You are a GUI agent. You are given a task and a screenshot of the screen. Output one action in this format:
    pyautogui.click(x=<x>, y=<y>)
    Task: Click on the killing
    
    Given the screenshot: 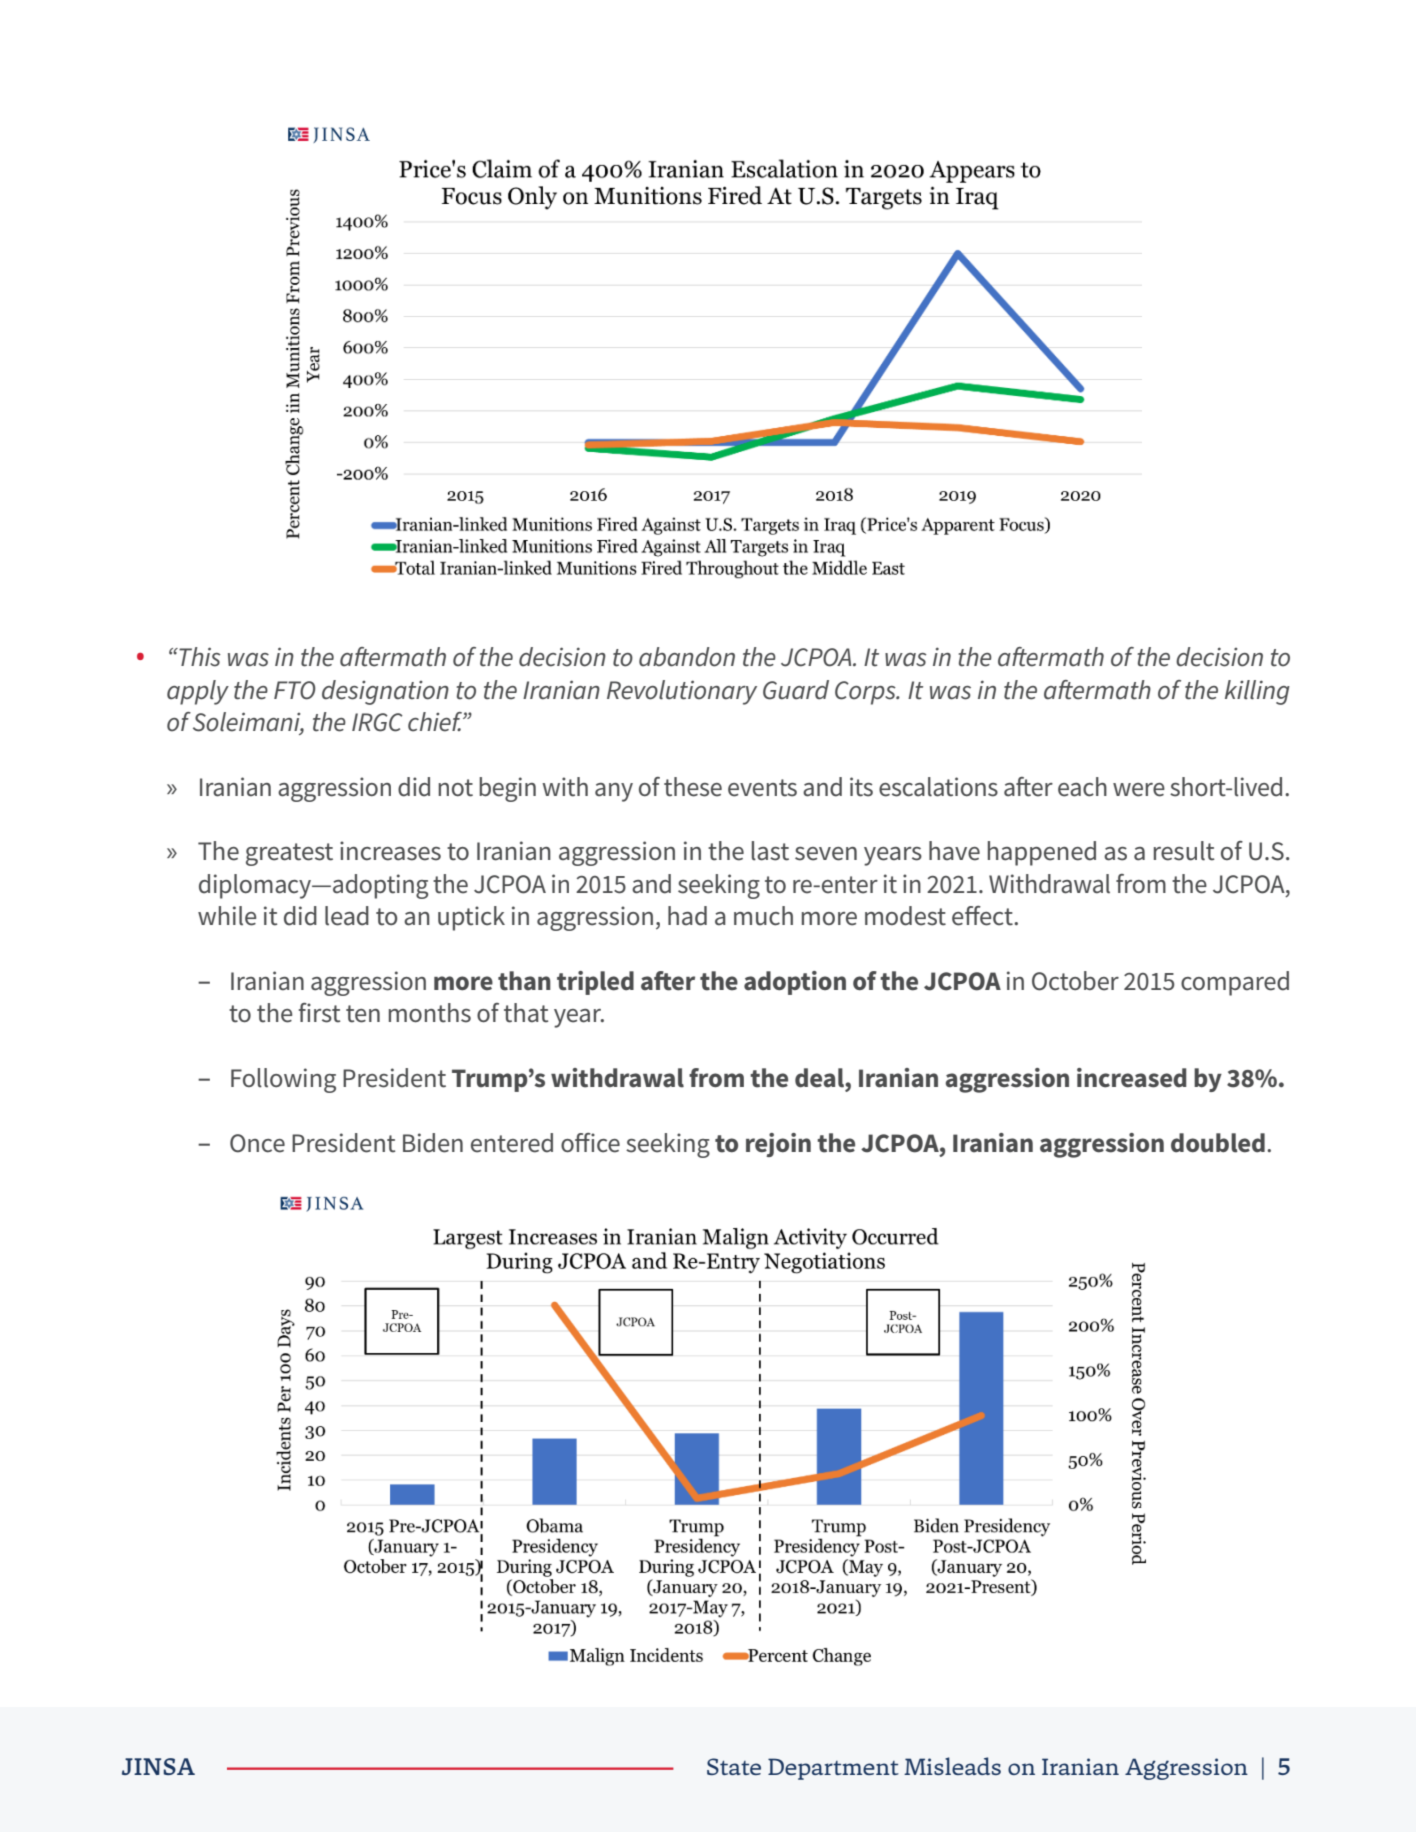 What is the action you would take?
    pyautogui.click(x=1257, y=692)
